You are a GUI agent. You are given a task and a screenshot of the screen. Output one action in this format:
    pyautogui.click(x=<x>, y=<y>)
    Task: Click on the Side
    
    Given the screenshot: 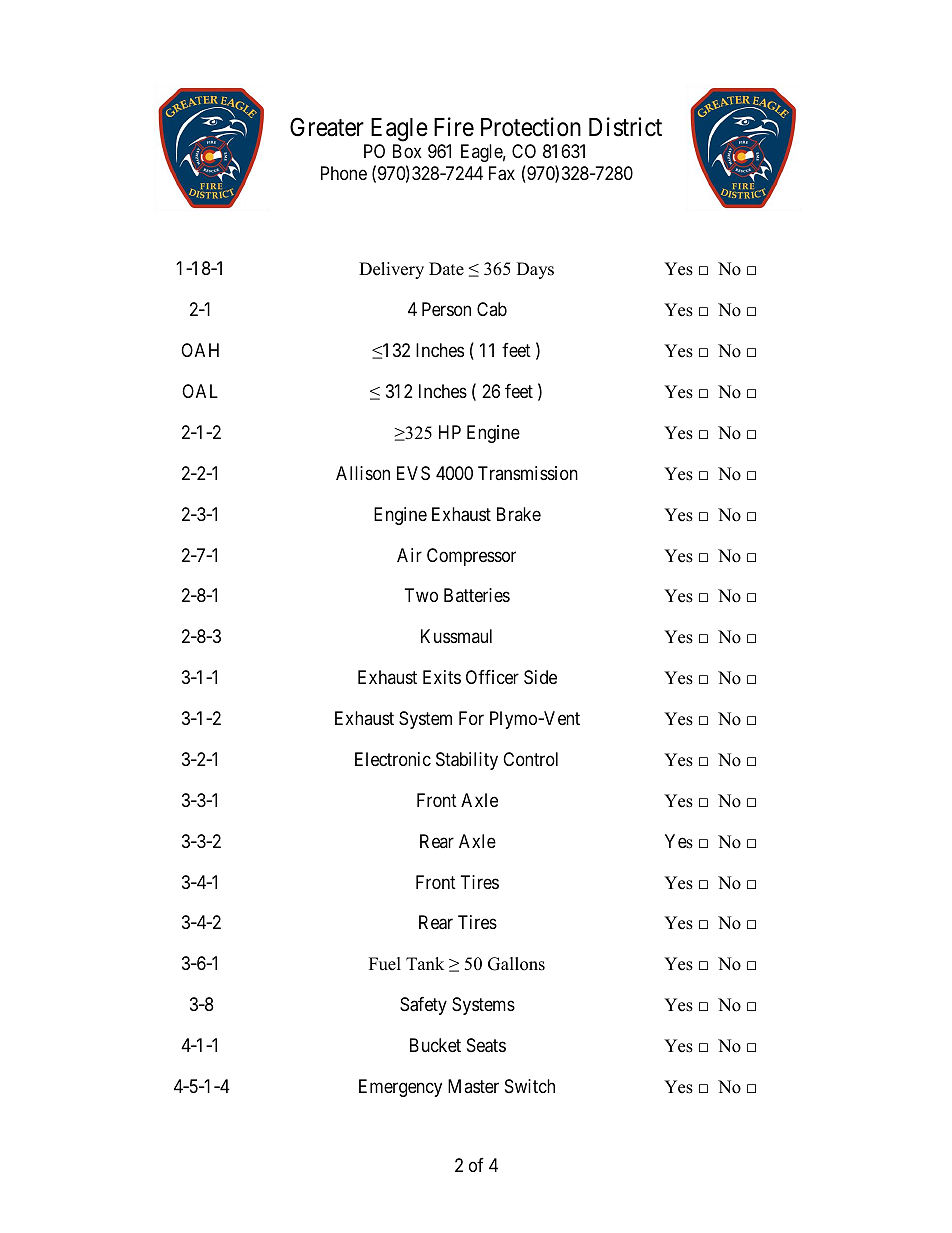 What is the action you would take?
    pyautogui.click(x=540, y=677)
